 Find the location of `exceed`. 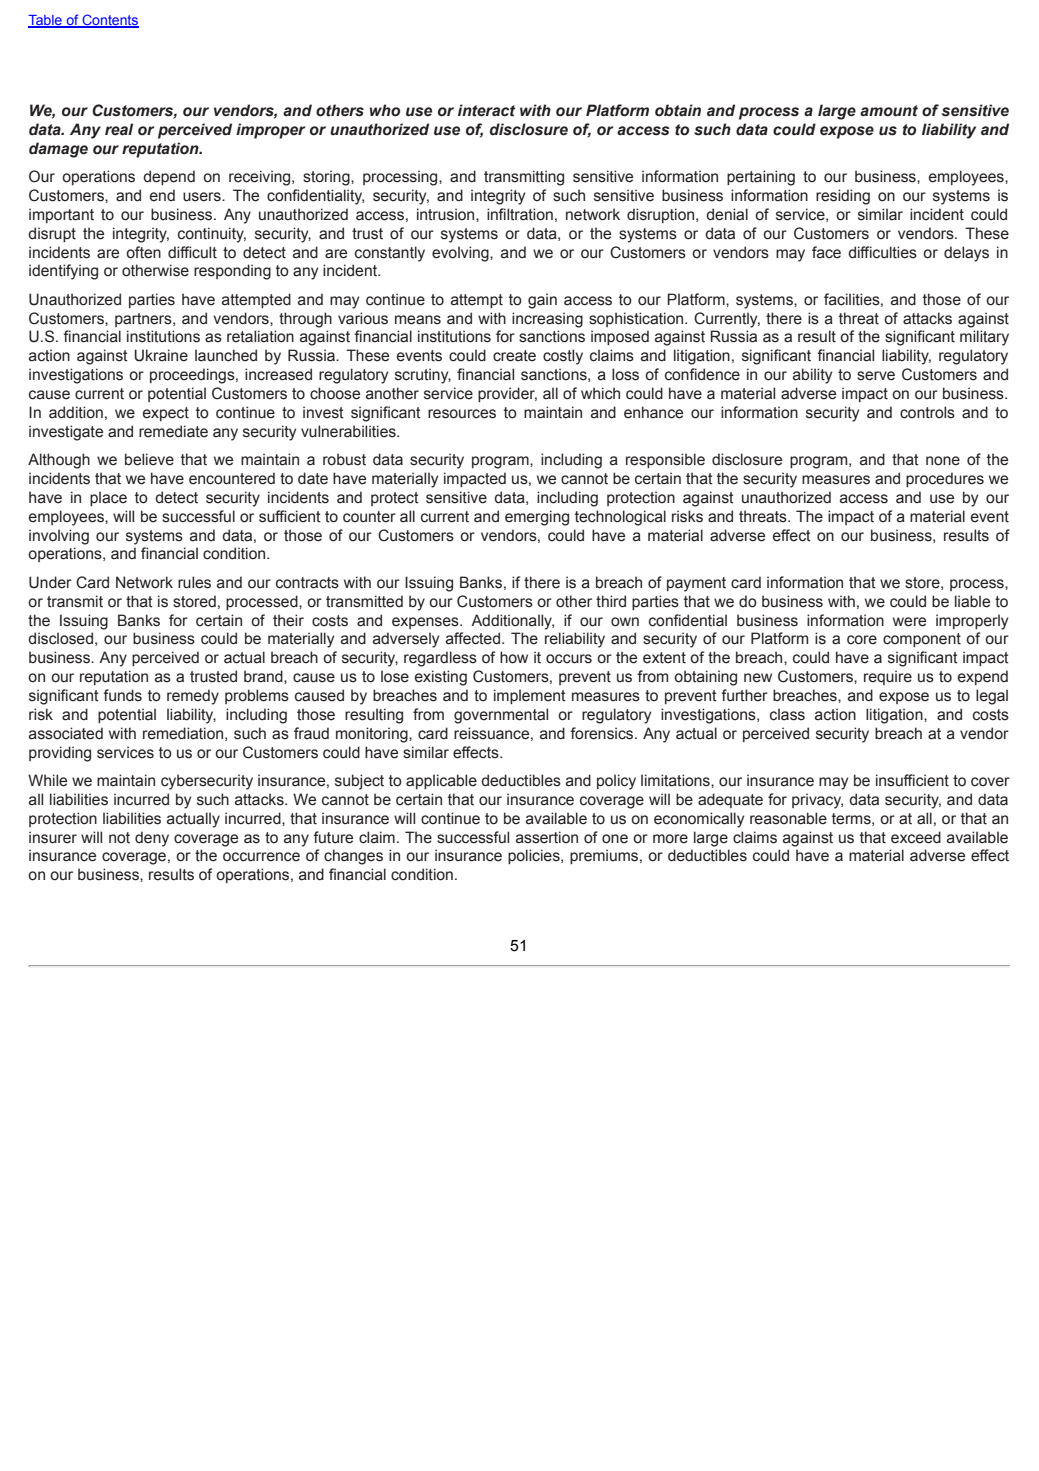

exceed is located at coordinates (916, 837).
